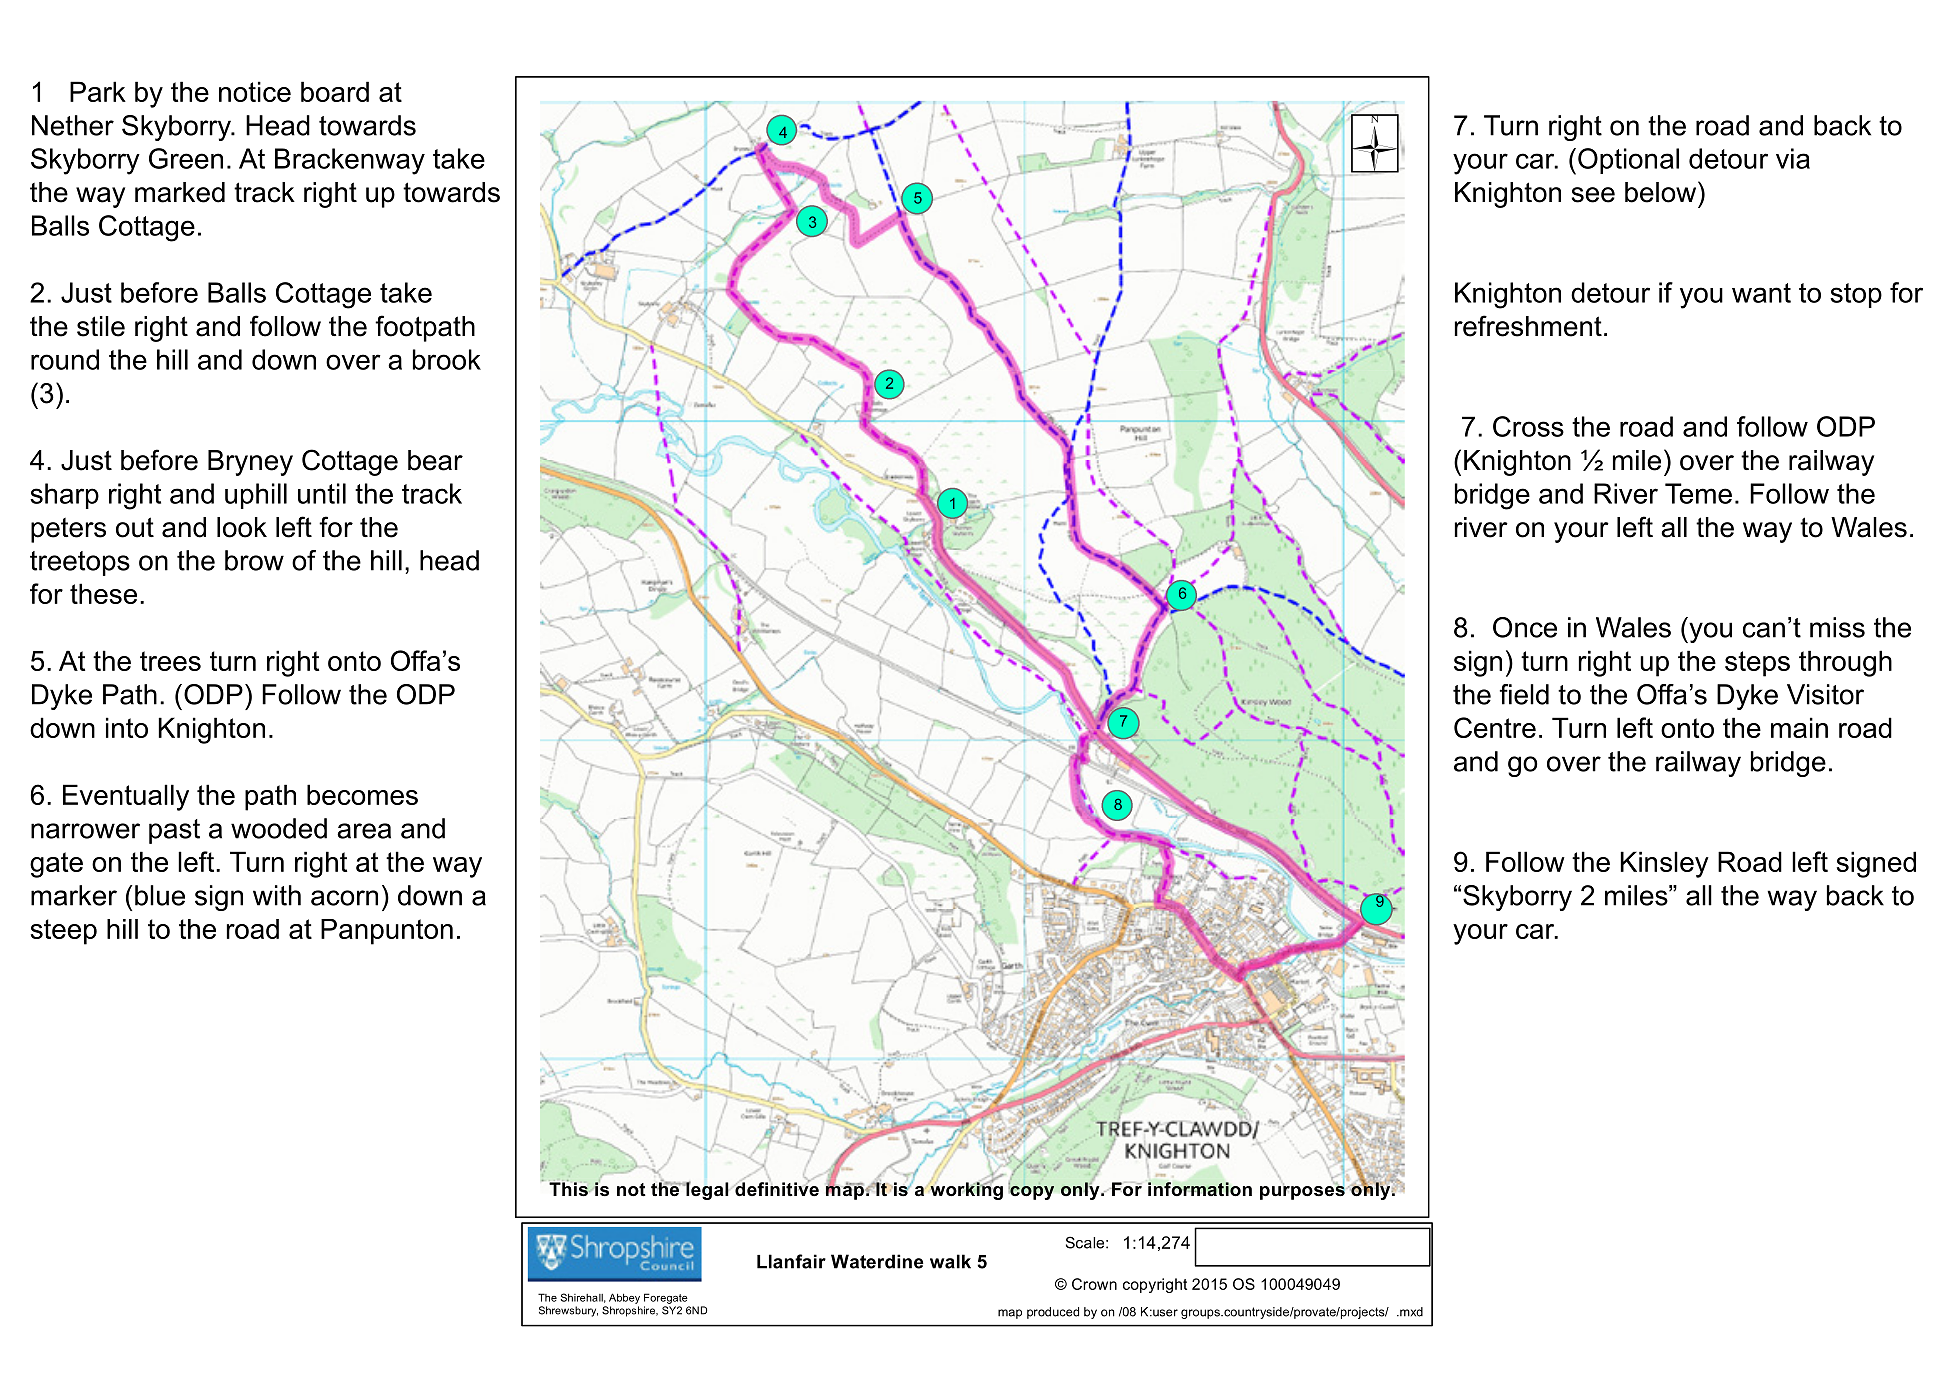 The height and width of the document is (1384, 1957). Describe the element at coordinates (242, 527) in the document. I see `look` at that location.
